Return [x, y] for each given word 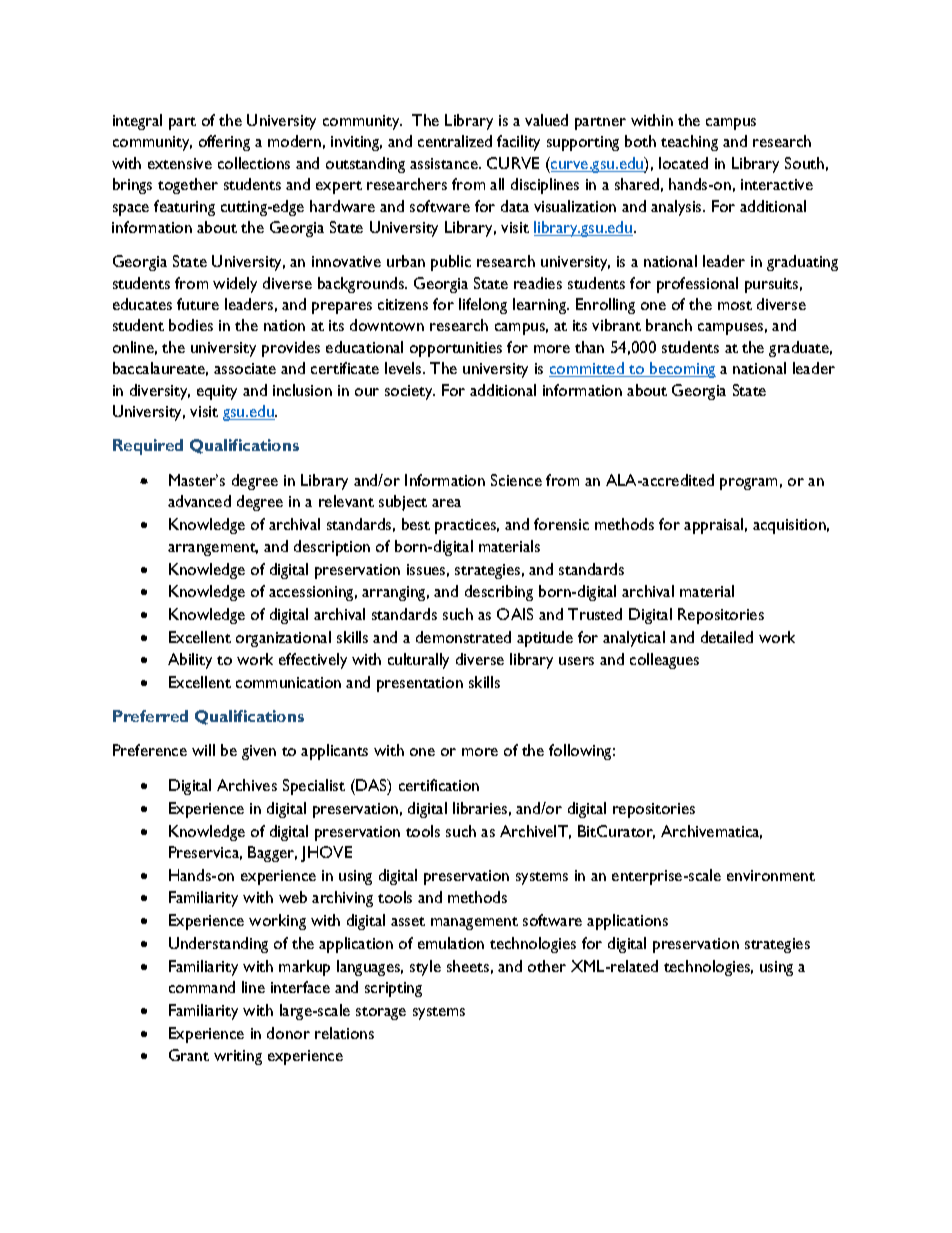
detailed [727, 637]
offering [224, 143]
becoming [682, 370]
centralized [455, 141]
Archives [247, 785]
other [547, 966]
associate [245, 368]
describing [499, 593]
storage [381, 1013]
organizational [283, 639]
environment [771, 875]
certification [439, 785]
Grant [189, 1055]
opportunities [456, 349]
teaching [689, 143]
